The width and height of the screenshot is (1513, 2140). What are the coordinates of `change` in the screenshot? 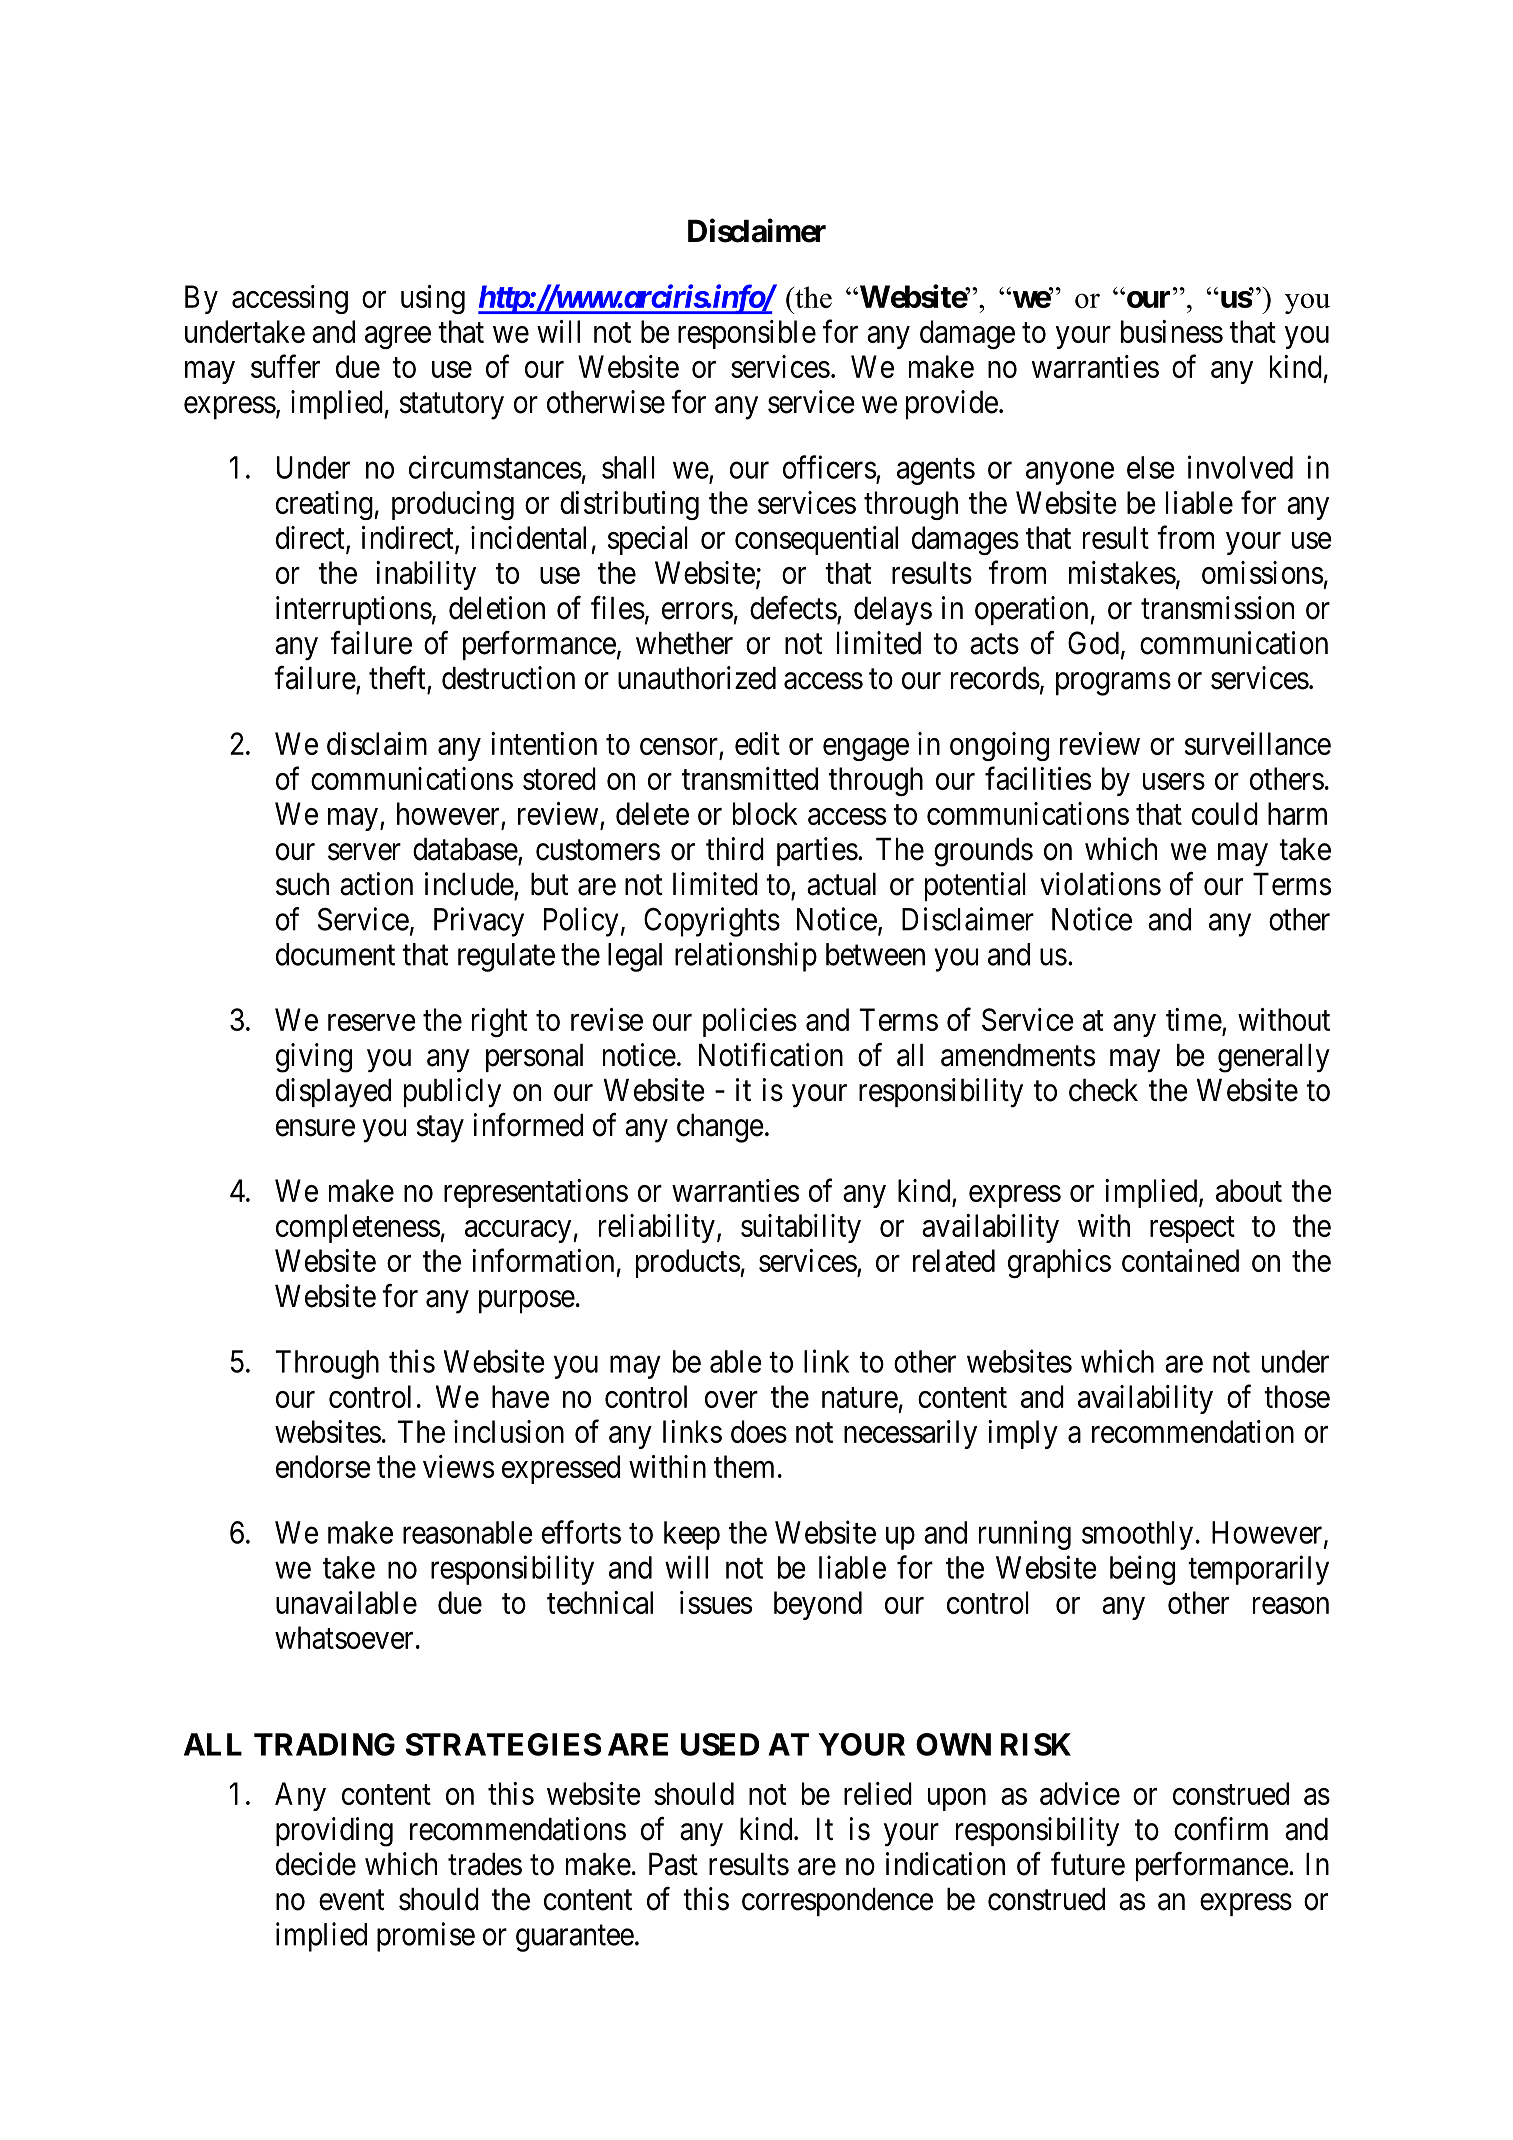 It's located at (720, 1128).
